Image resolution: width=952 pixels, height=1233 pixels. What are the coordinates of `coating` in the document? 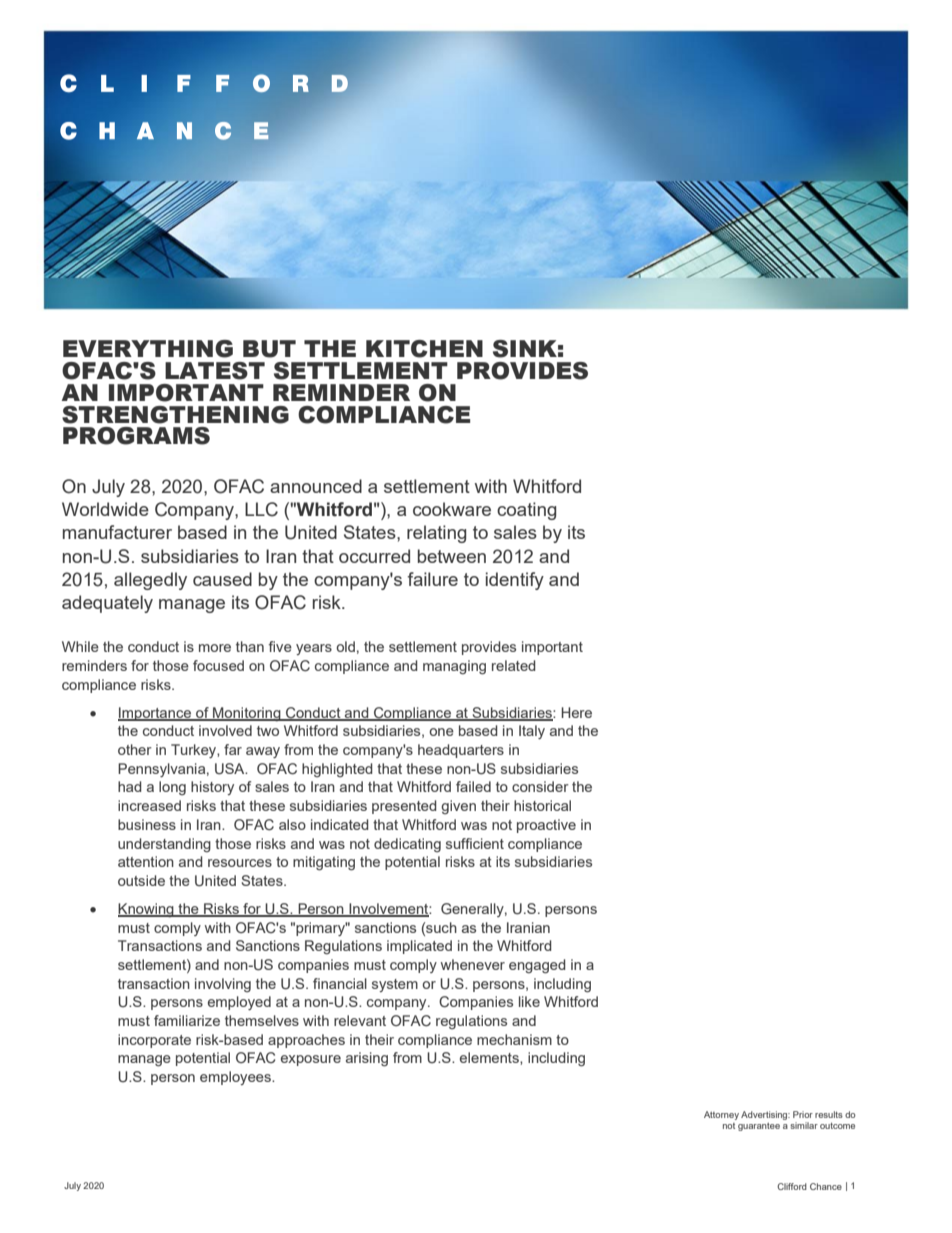 It's located at (526, 511).
